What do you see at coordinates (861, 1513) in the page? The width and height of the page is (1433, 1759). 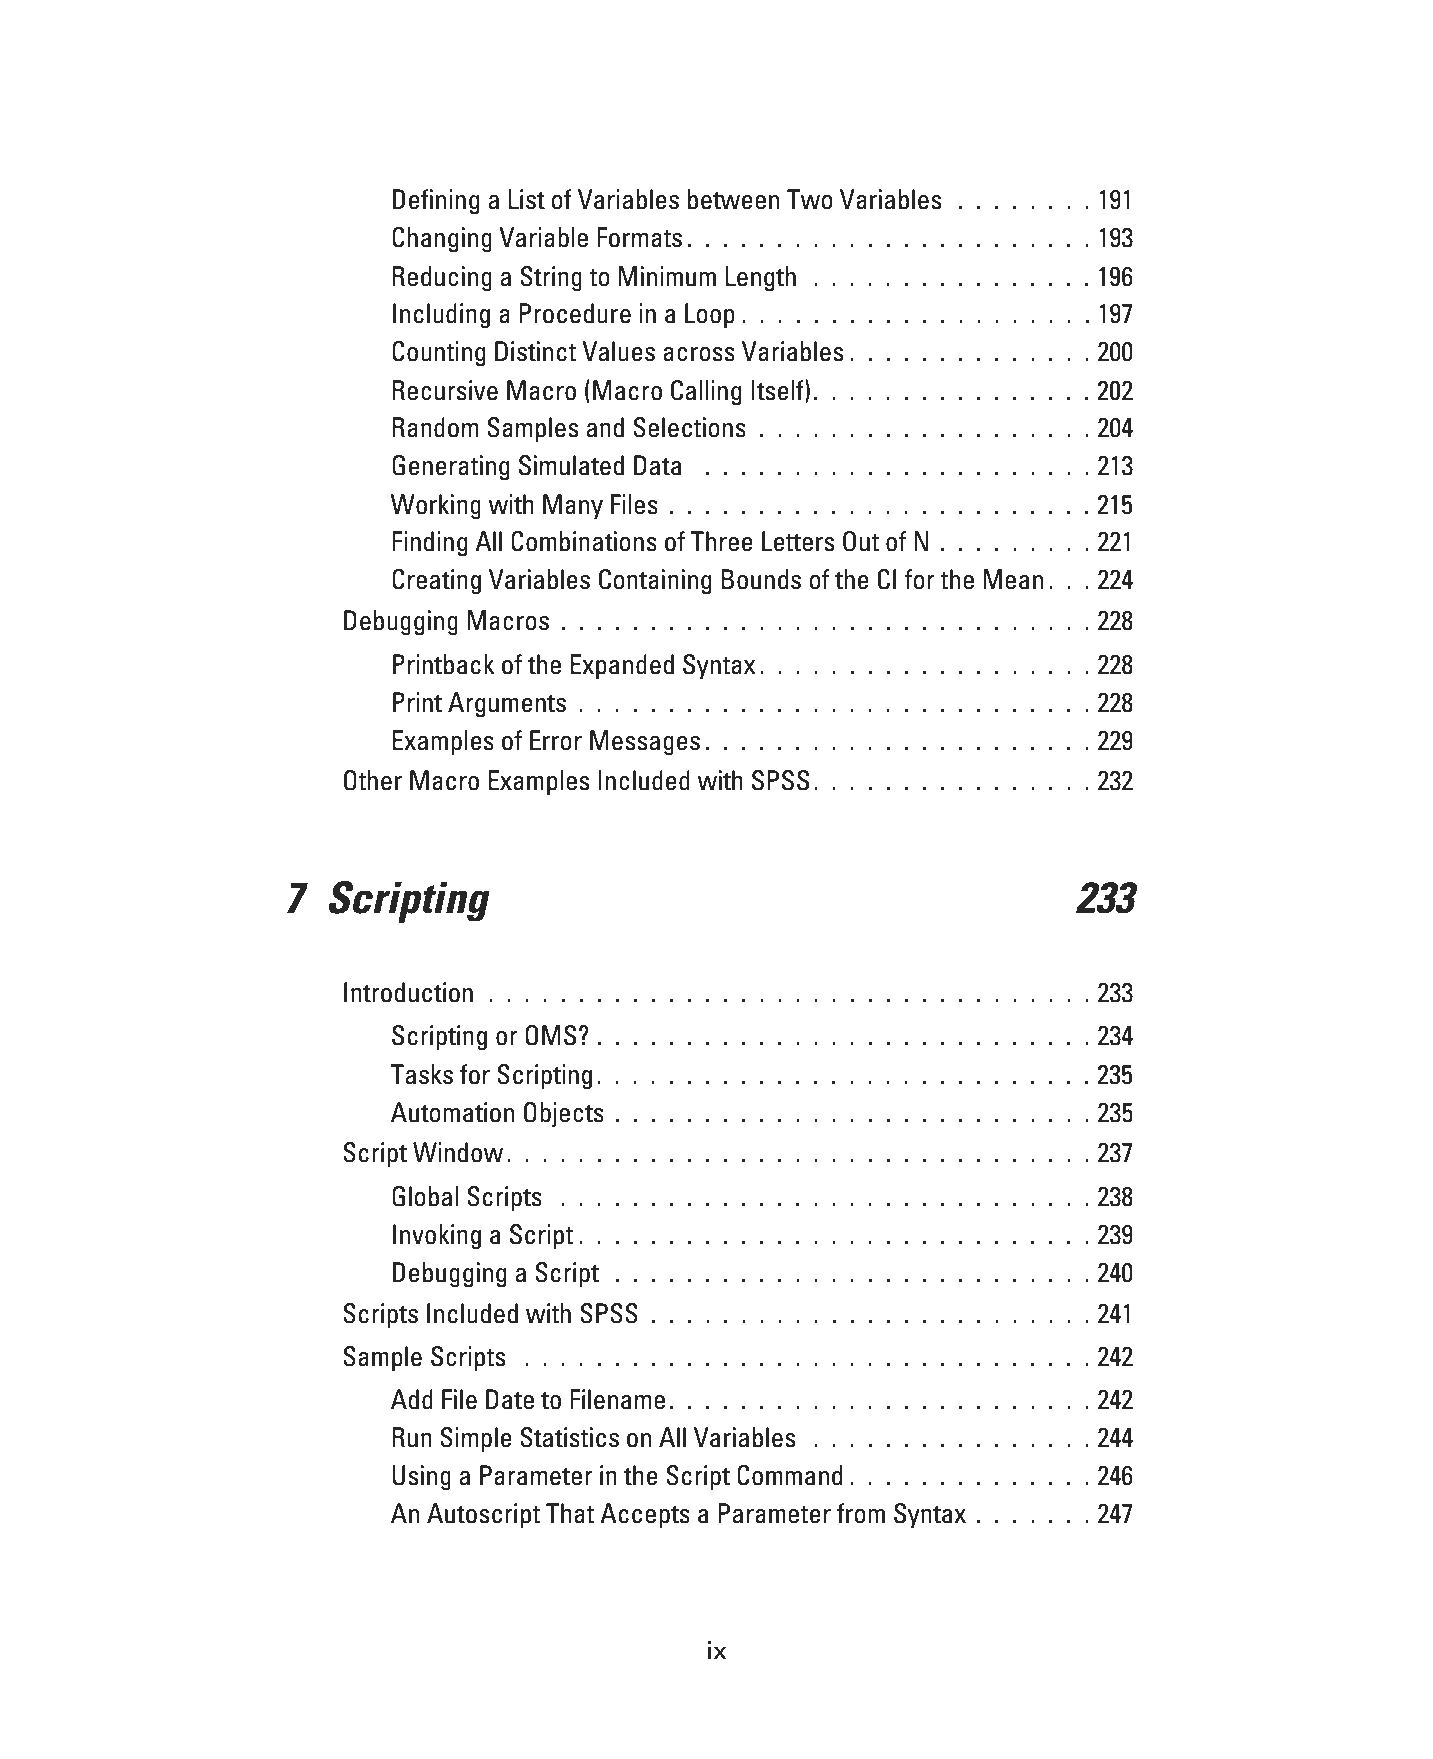 I see `from` at bounding box center [861, 1513].
